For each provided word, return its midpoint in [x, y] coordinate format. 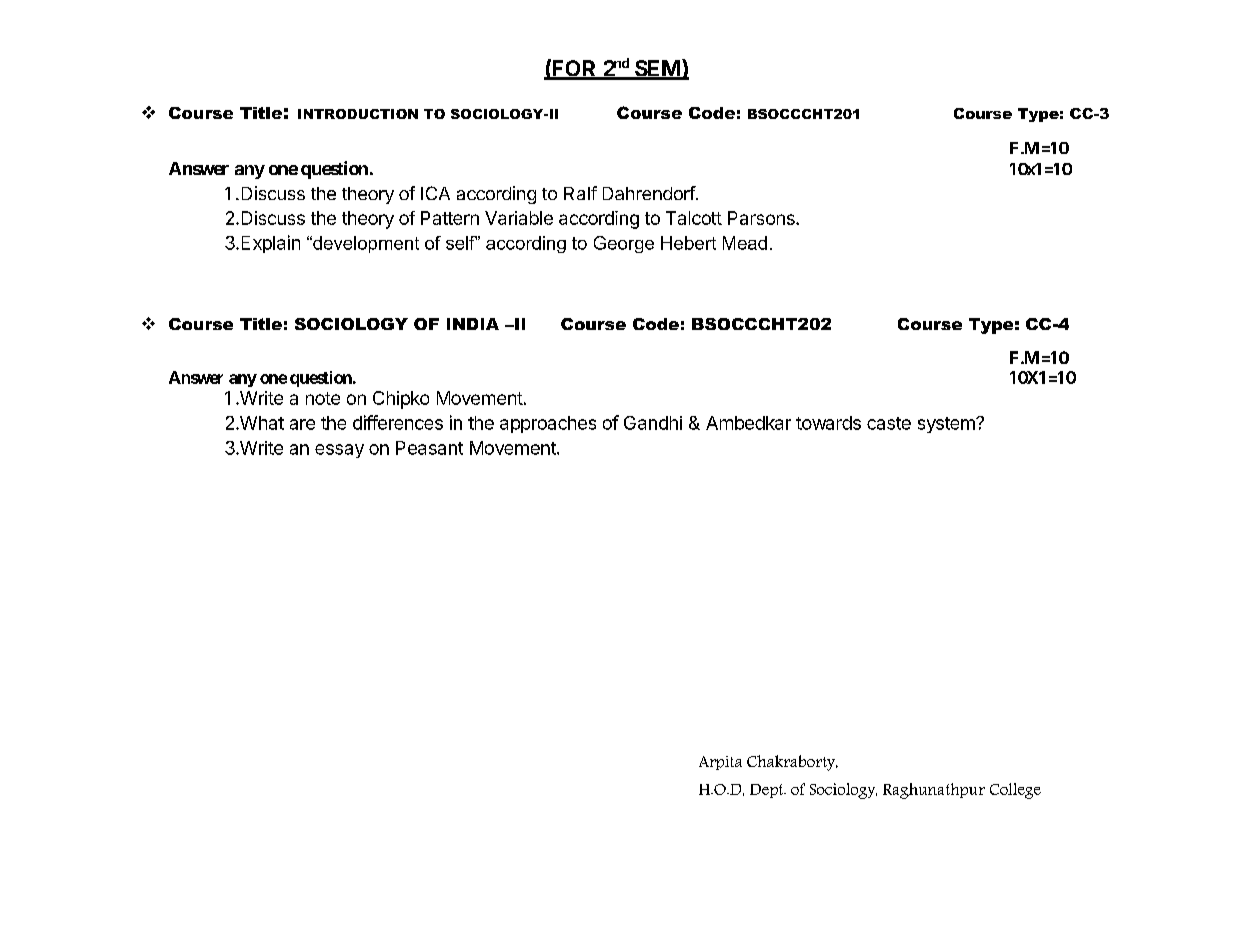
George [624, 244]
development [365, 244]
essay [339, 451]
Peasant [429, 448]
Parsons [762, 218]
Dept [768, 791]
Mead [745, 243]
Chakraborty [792, 763]
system [947, 425]
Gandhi [653, 423]
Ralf [580, 193]
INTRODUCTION [358, 114]
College [1015, 791]
